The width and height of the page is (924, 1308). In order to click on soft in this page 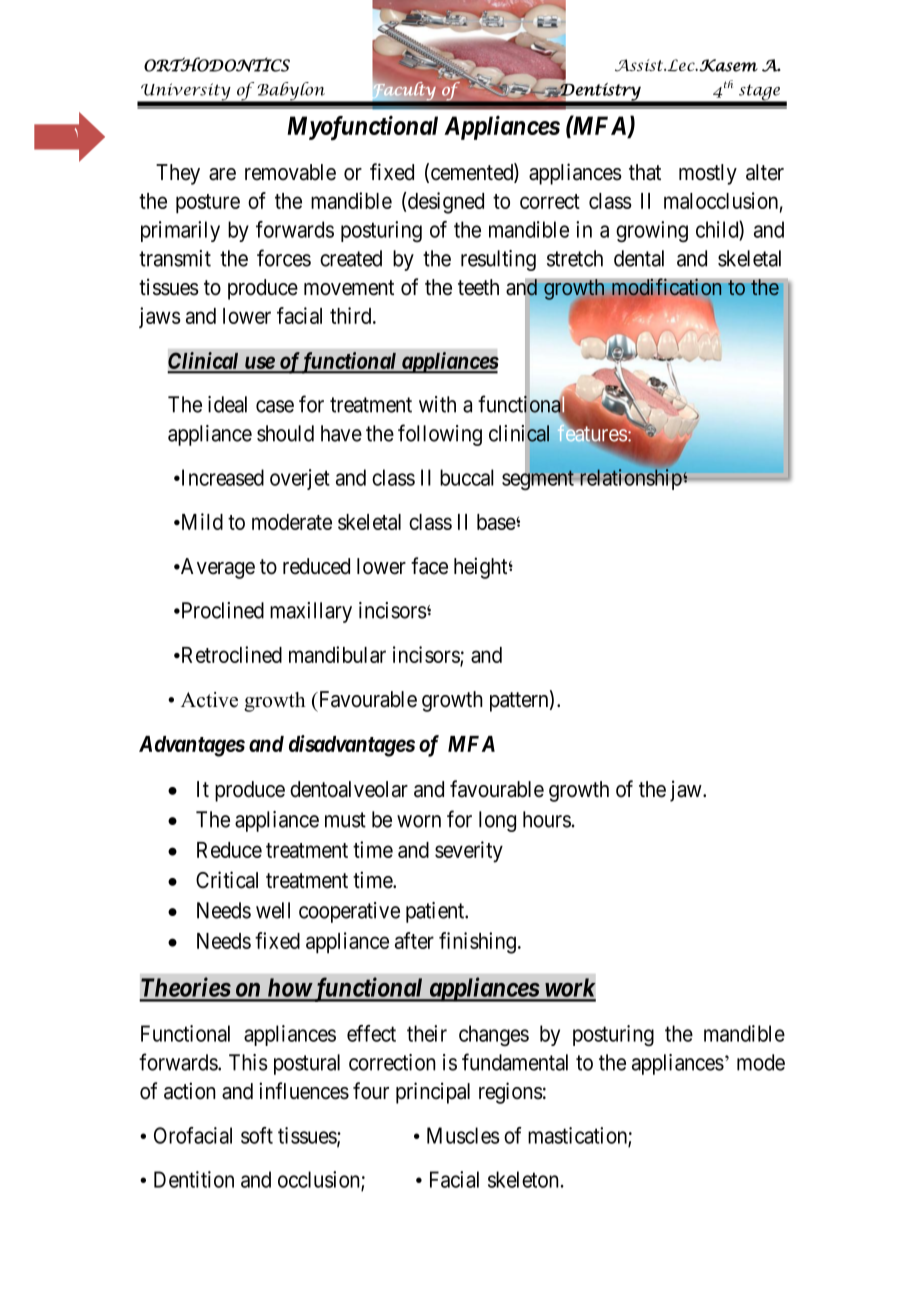, I will do `click(257, 1135)`.
